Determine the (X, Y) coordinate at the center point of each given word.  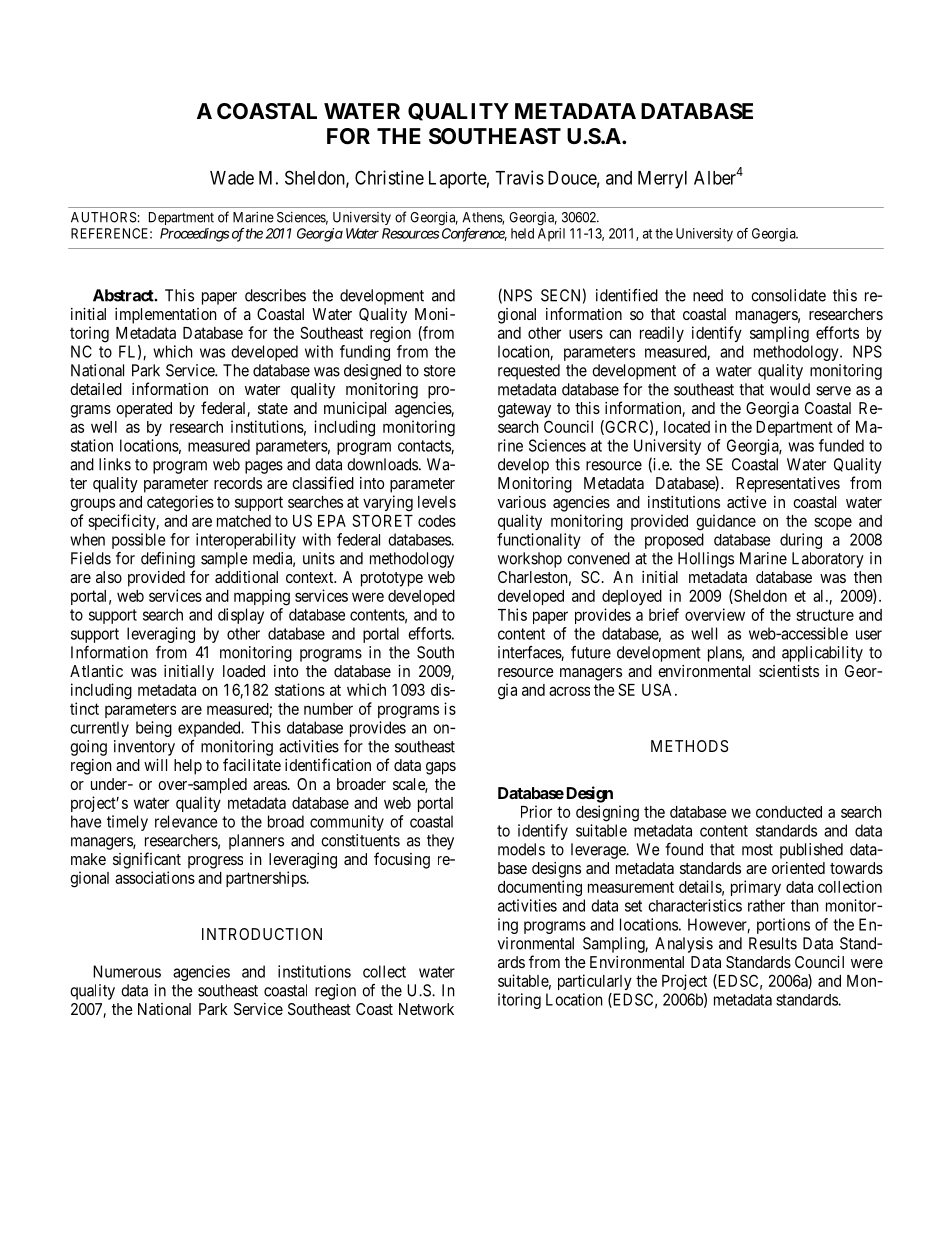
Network (426, 1009)
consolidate (788, 295)
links (115, 464)
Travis (519, 177)
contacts (425, 447)
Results (773, 943)
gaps (441, 768)
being (154, 729)
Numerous (127, 971)
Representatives (788, 485)
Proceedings (194, 235)
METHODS (689, 746)
